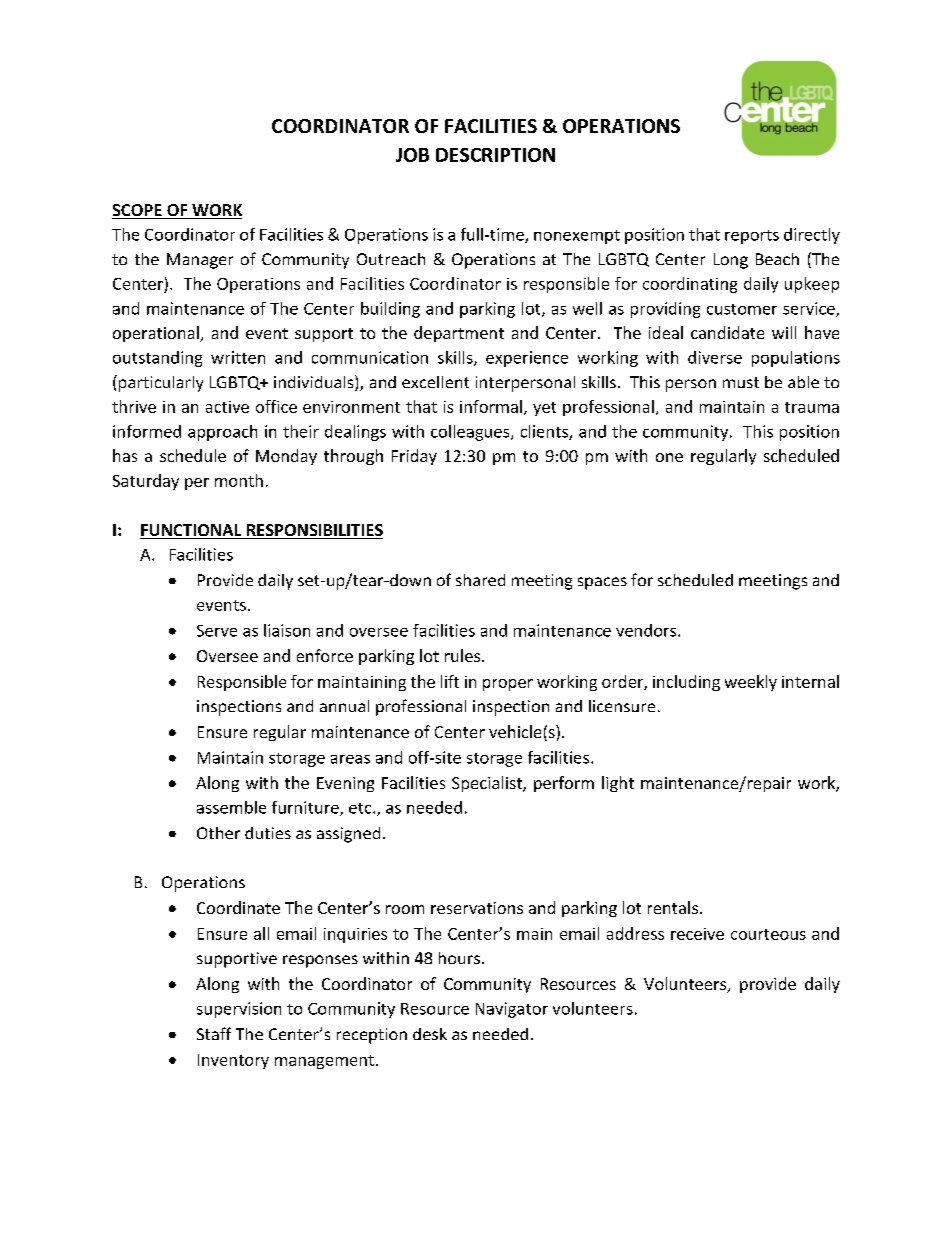 The height and width of the document is (1233, 952). What do you see at coordinates (450, 681) in the document?
I see `lift` at bounding box center [450, 681].
